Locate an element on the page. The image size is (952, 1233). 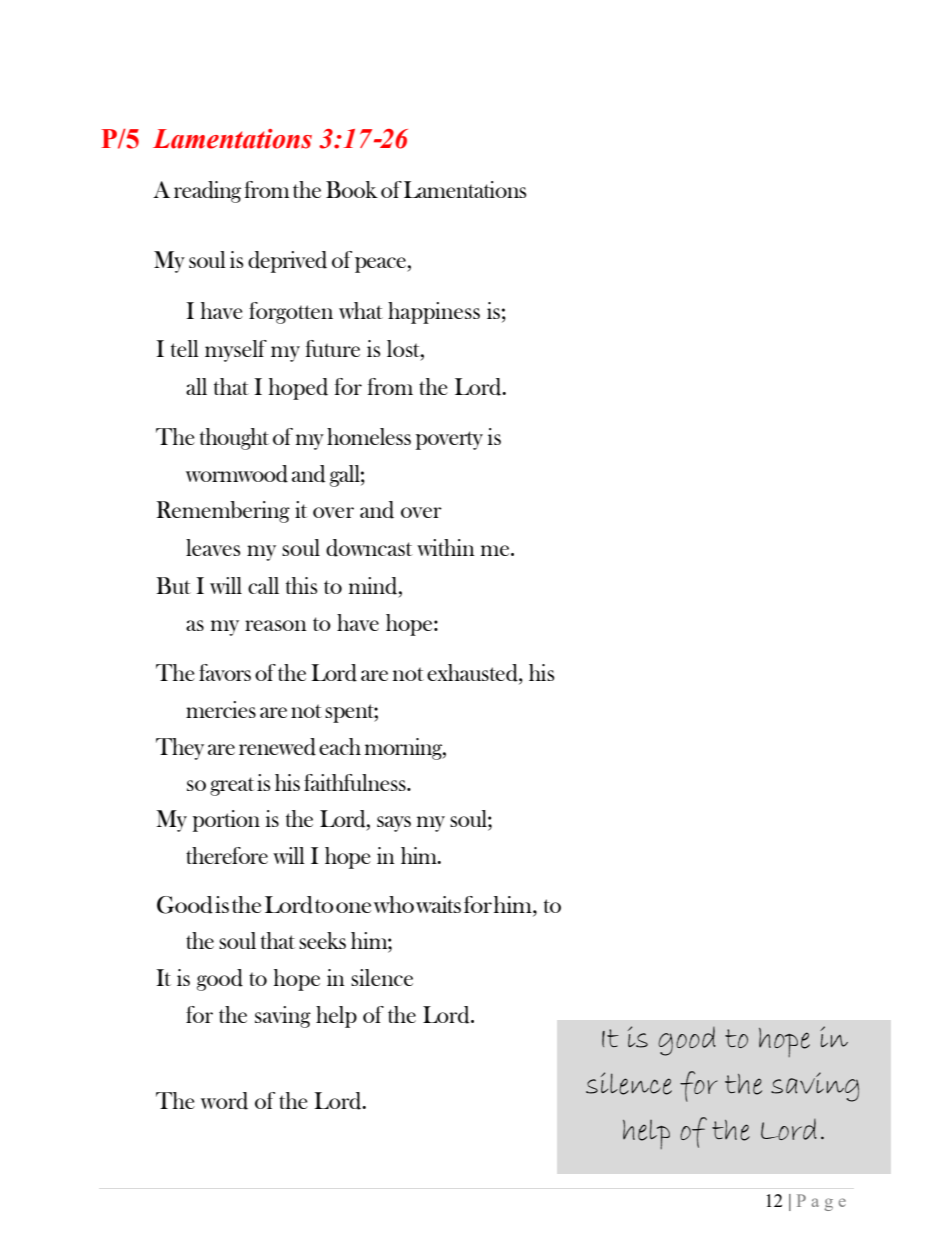
forgotten is located at coordinates (291, 313).
